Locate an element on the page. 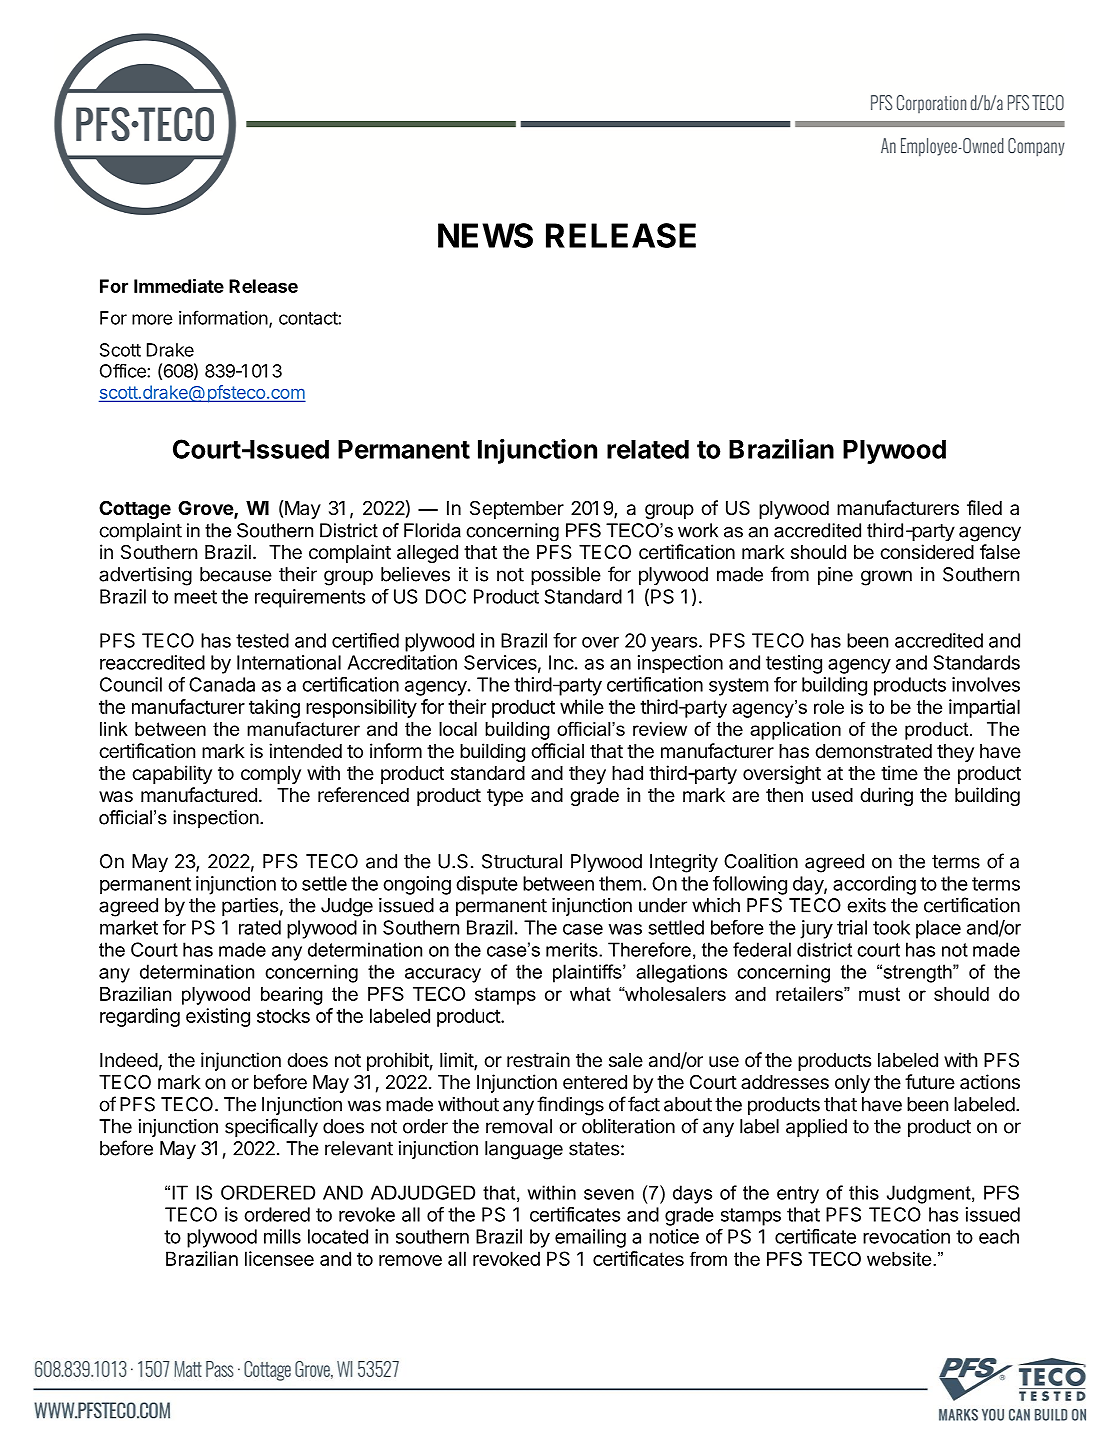 This image has width=1119, height=1448. while is located at coordinates (582, 706).
